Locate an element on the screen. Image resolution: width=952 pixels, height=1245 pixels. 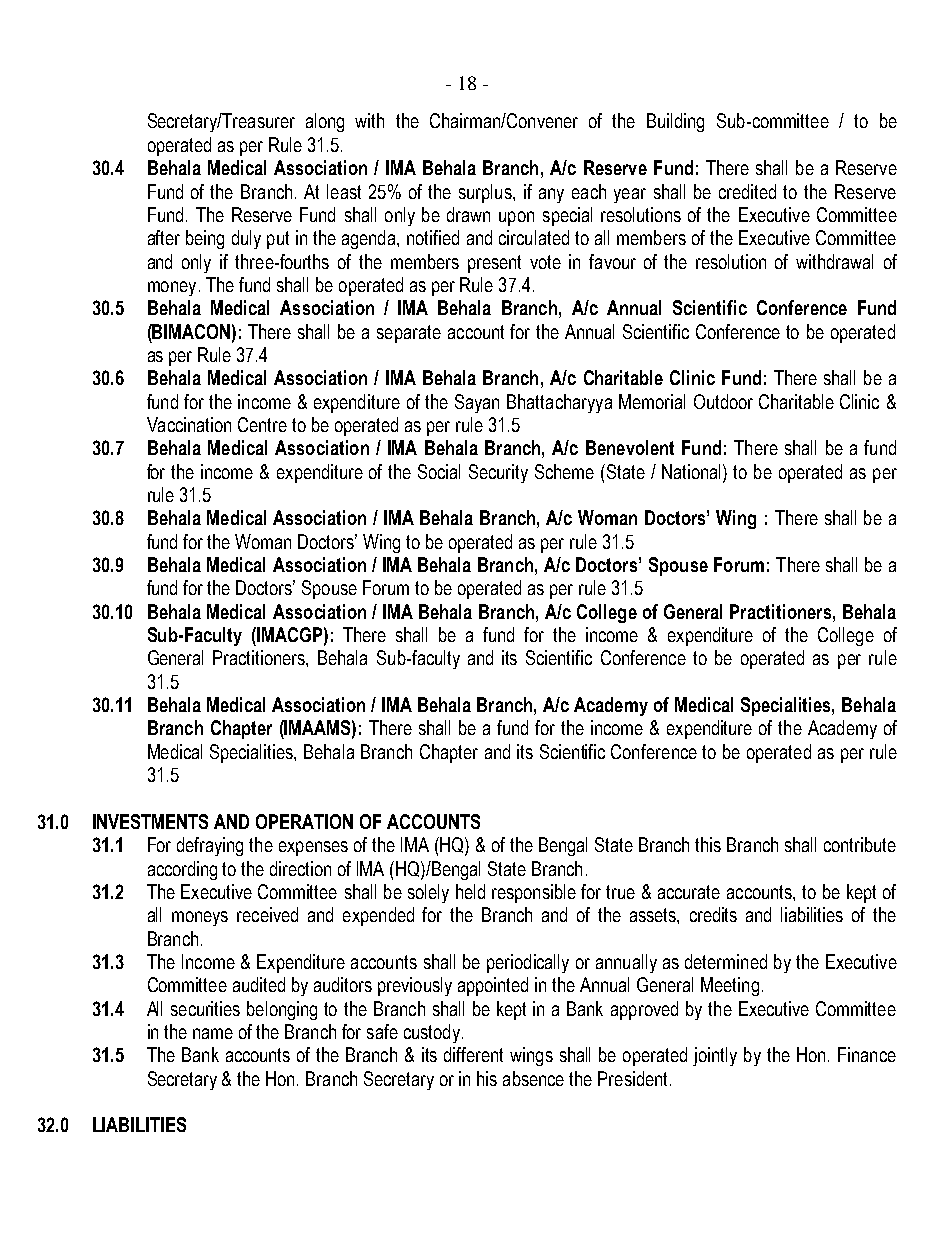
surplus is located at coordinates (486, 193).
